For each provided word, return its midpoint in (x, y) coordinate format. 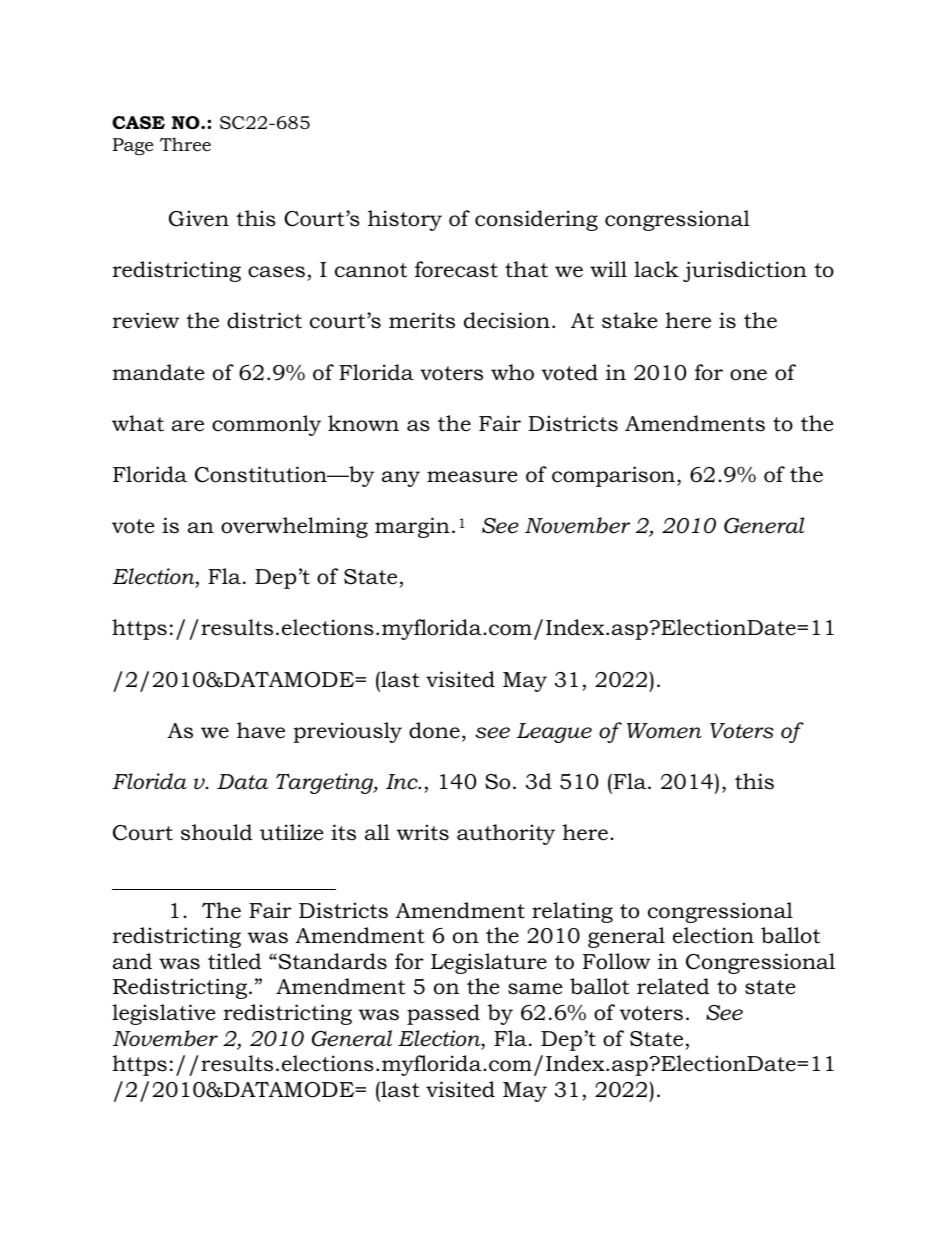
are (188, 426)
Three (185, 144)
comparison (613, 476)
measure (472, 477)
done (434, 730)
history (405, 220)
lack (656, 269)
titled (234, 961)
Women (664, 731)
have (261, 730)
